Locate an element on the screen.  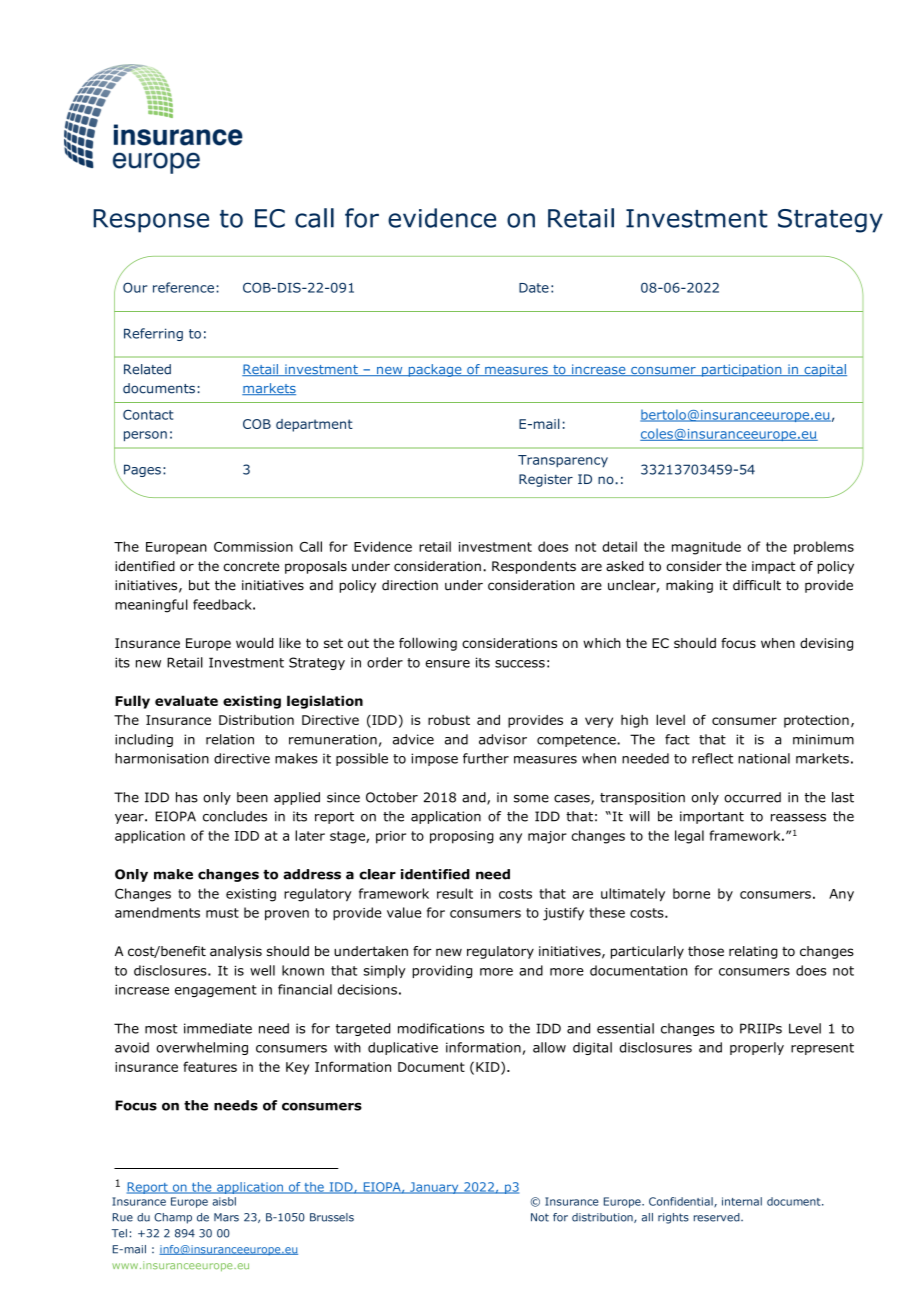
January is located at coordinates (434, 1188).
